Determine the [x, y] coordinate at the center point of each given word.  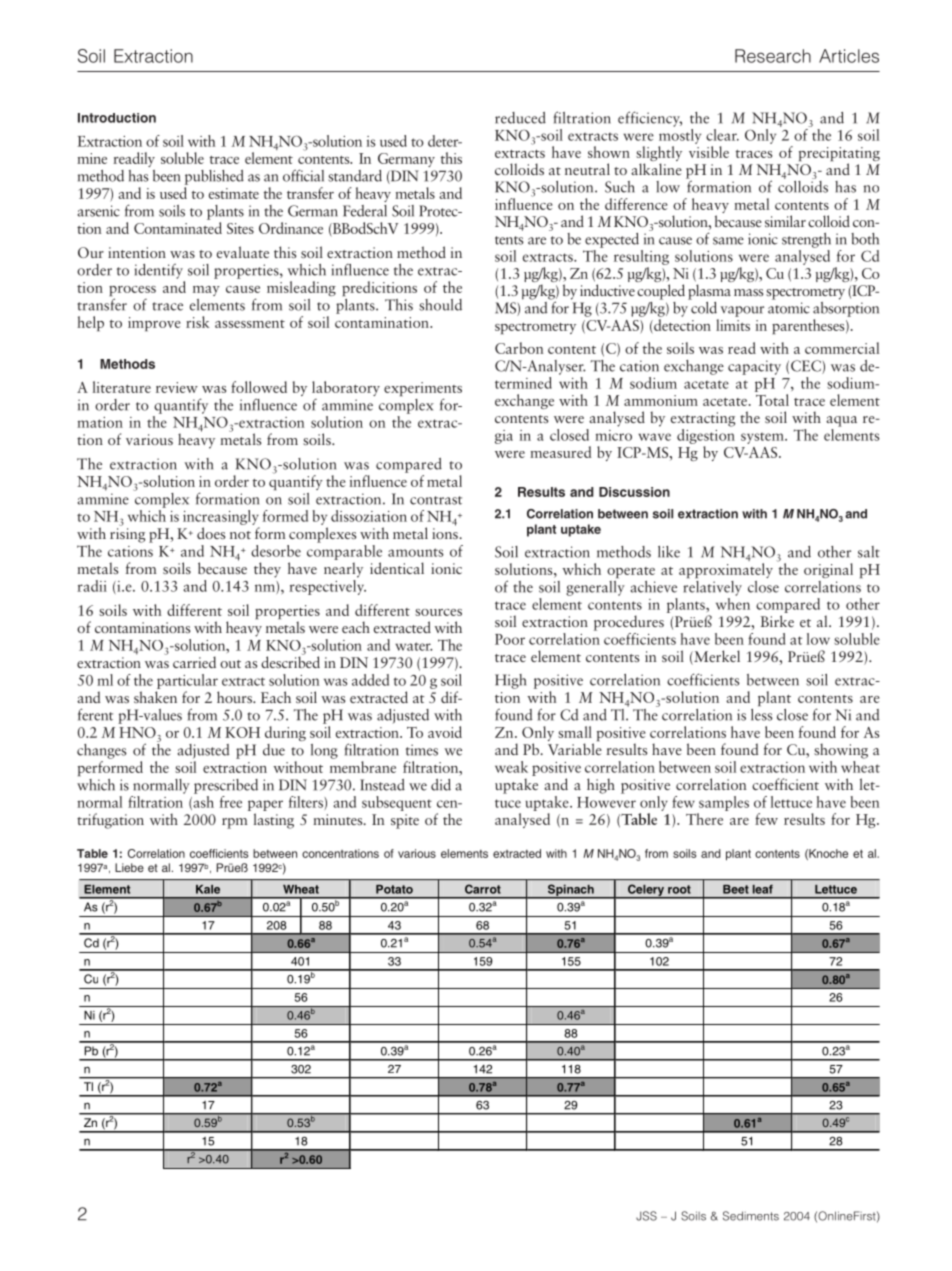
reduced [520, 118]
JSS [646, 1216]
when [733, 602]
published [214, 177]
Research [773, 56]
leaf [763, 889]
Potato [394, 889]
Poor [510, 639]
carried [194, 662]
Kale [208, 889]
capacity [754, 367]
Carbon [519, 348]
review [177, 387]
